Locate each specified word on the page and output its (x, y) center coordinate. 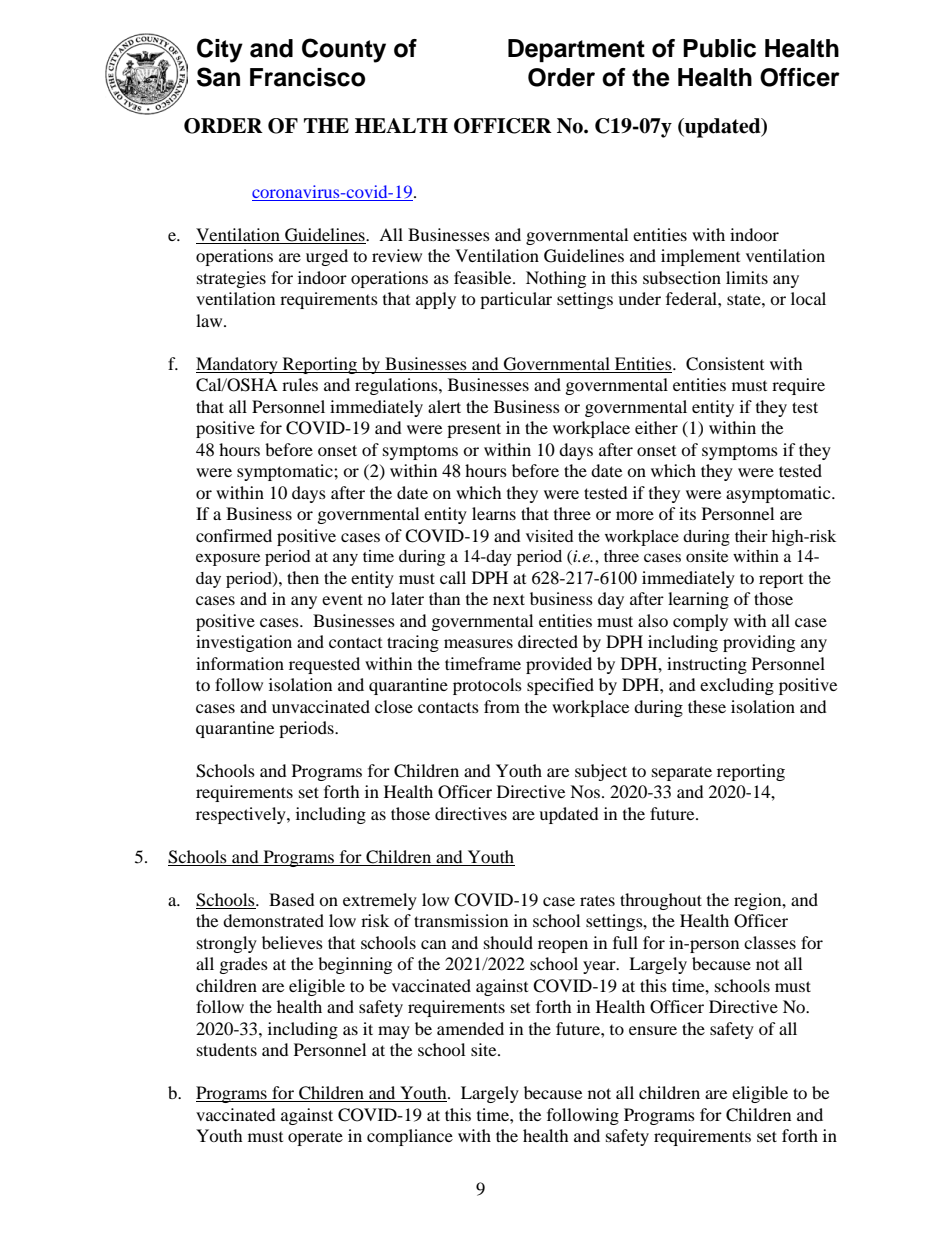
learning (698, 600)
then (303, 577)
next (509, 599)
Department (576, 50)
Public (719, 48)
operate (315, 1138)
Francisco (307, 77)
